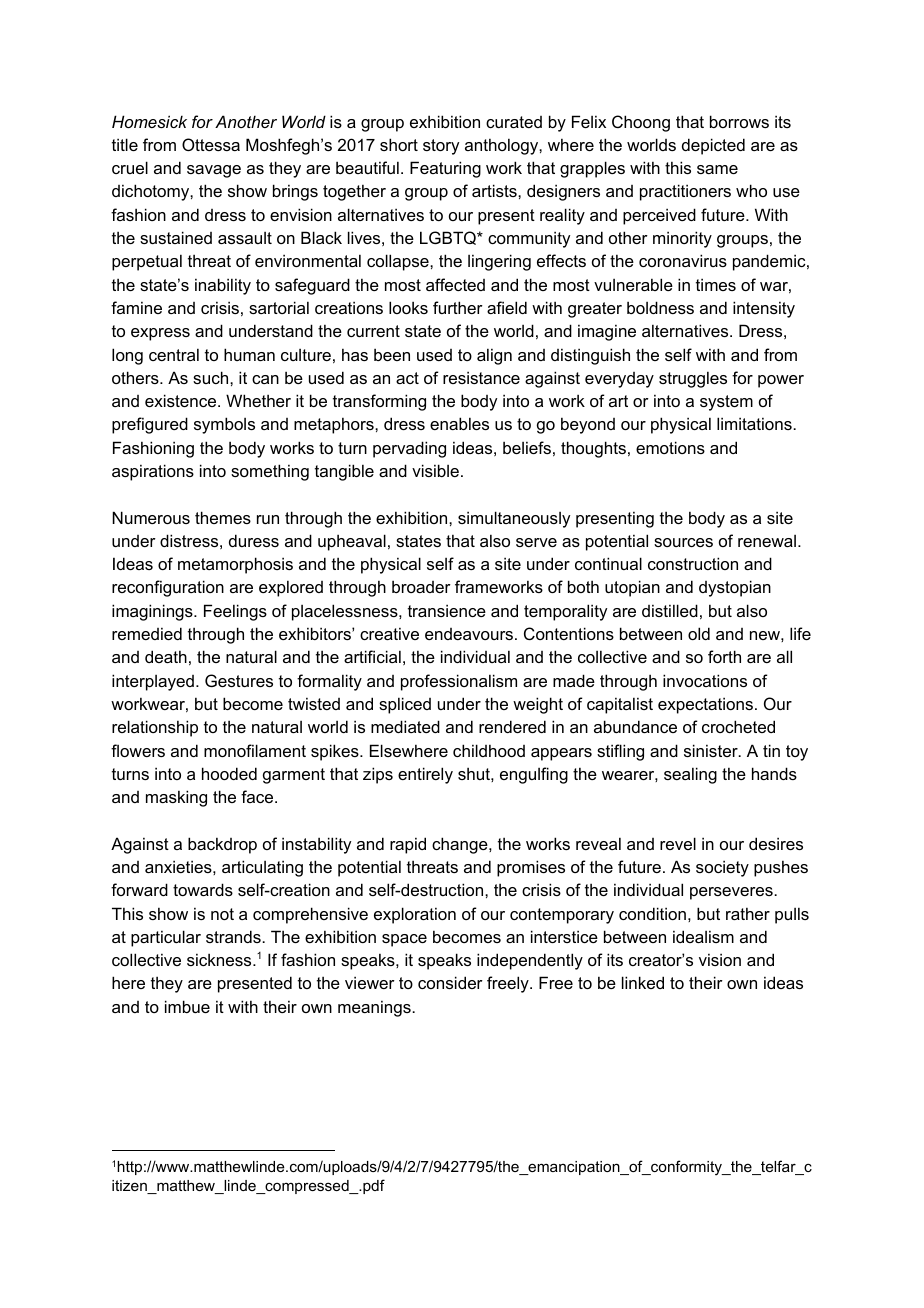 This page has width=924, height=1308. What do you see at coordinates (693, 563) in the page?
I see `construction` at bounding box center [693, 563].
